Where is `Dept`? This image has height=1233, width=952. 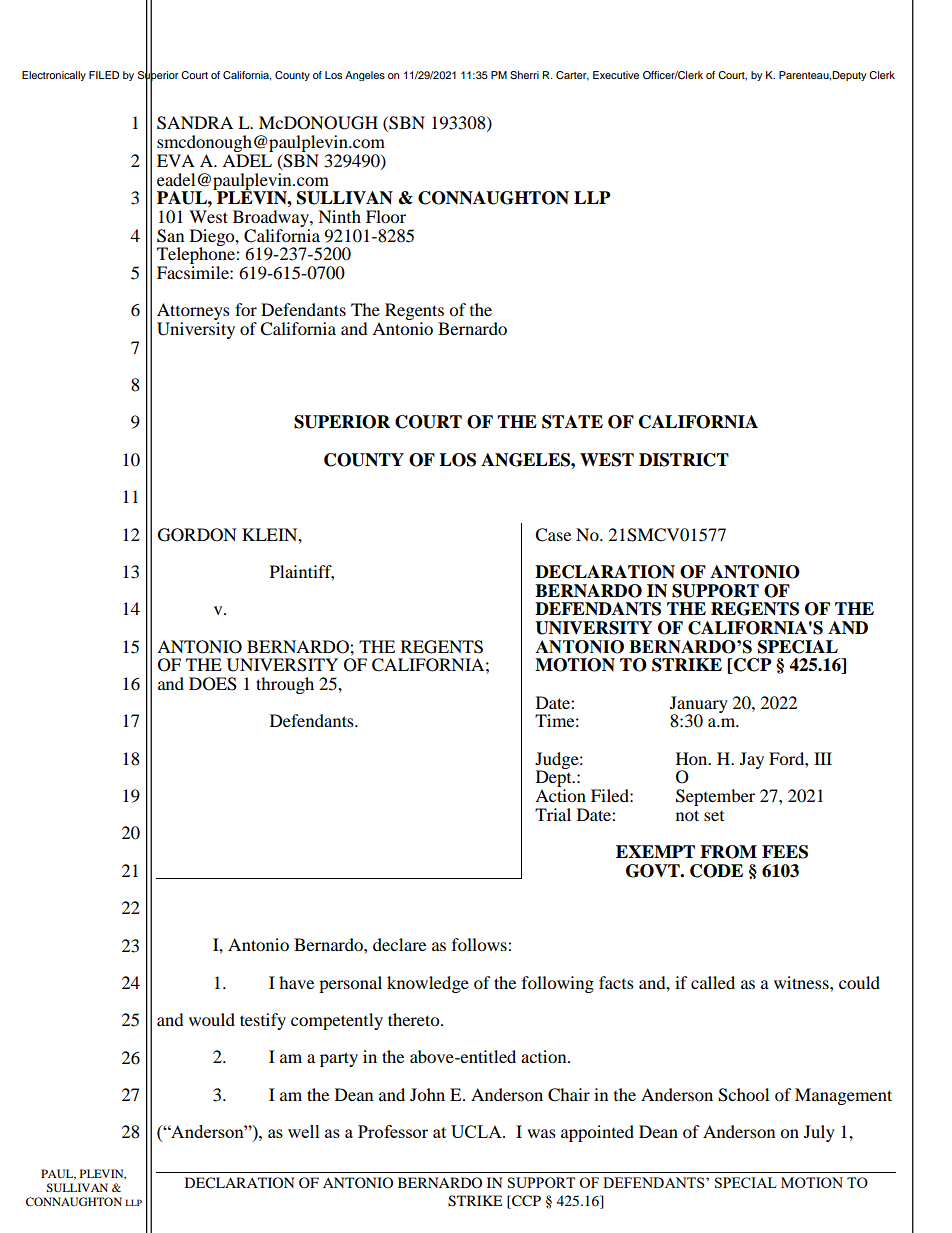
Dept is located at coordinates (555, 780).
